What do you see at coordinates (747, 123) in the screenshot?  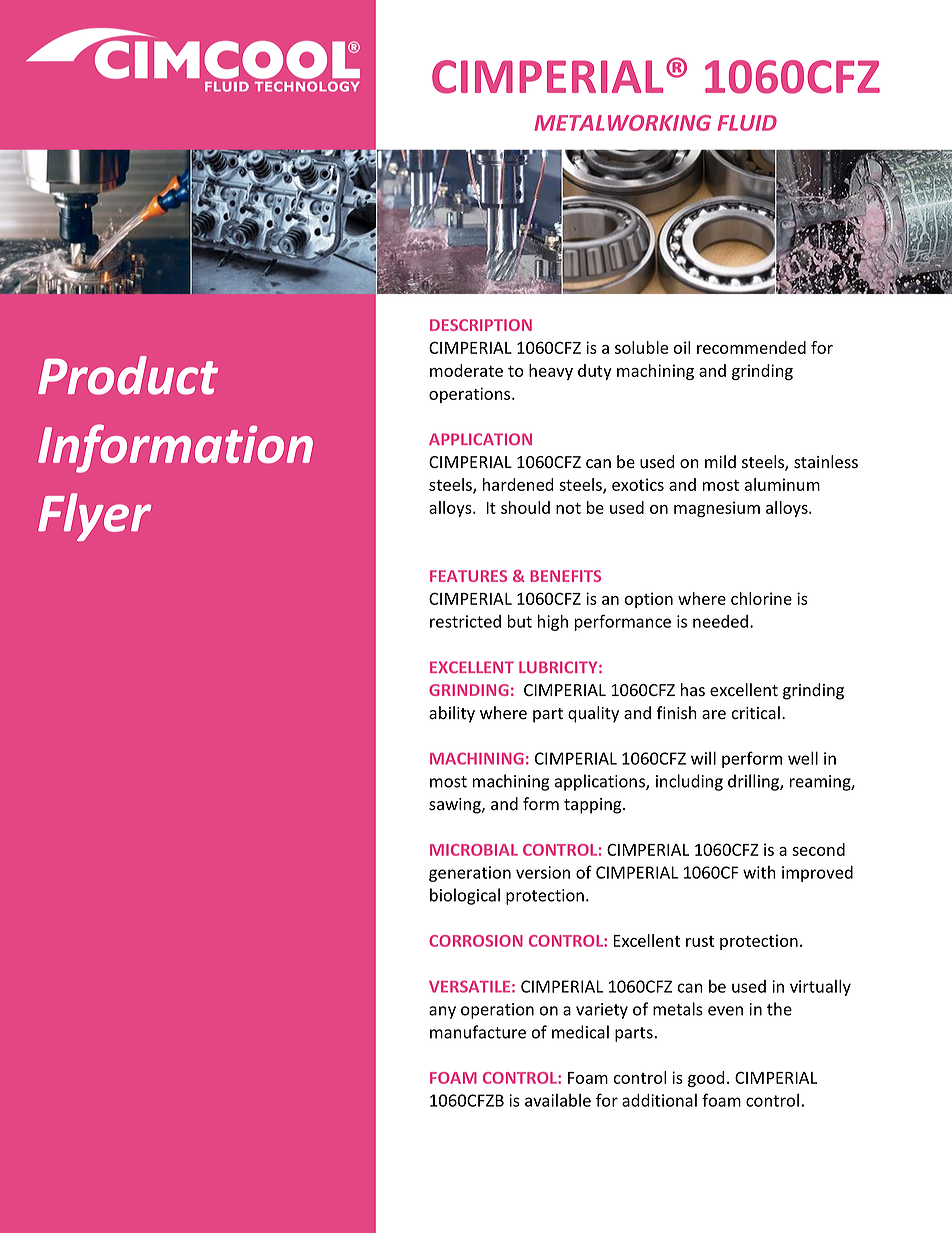 I see `FLUID` at bounding box center [747, 123].
